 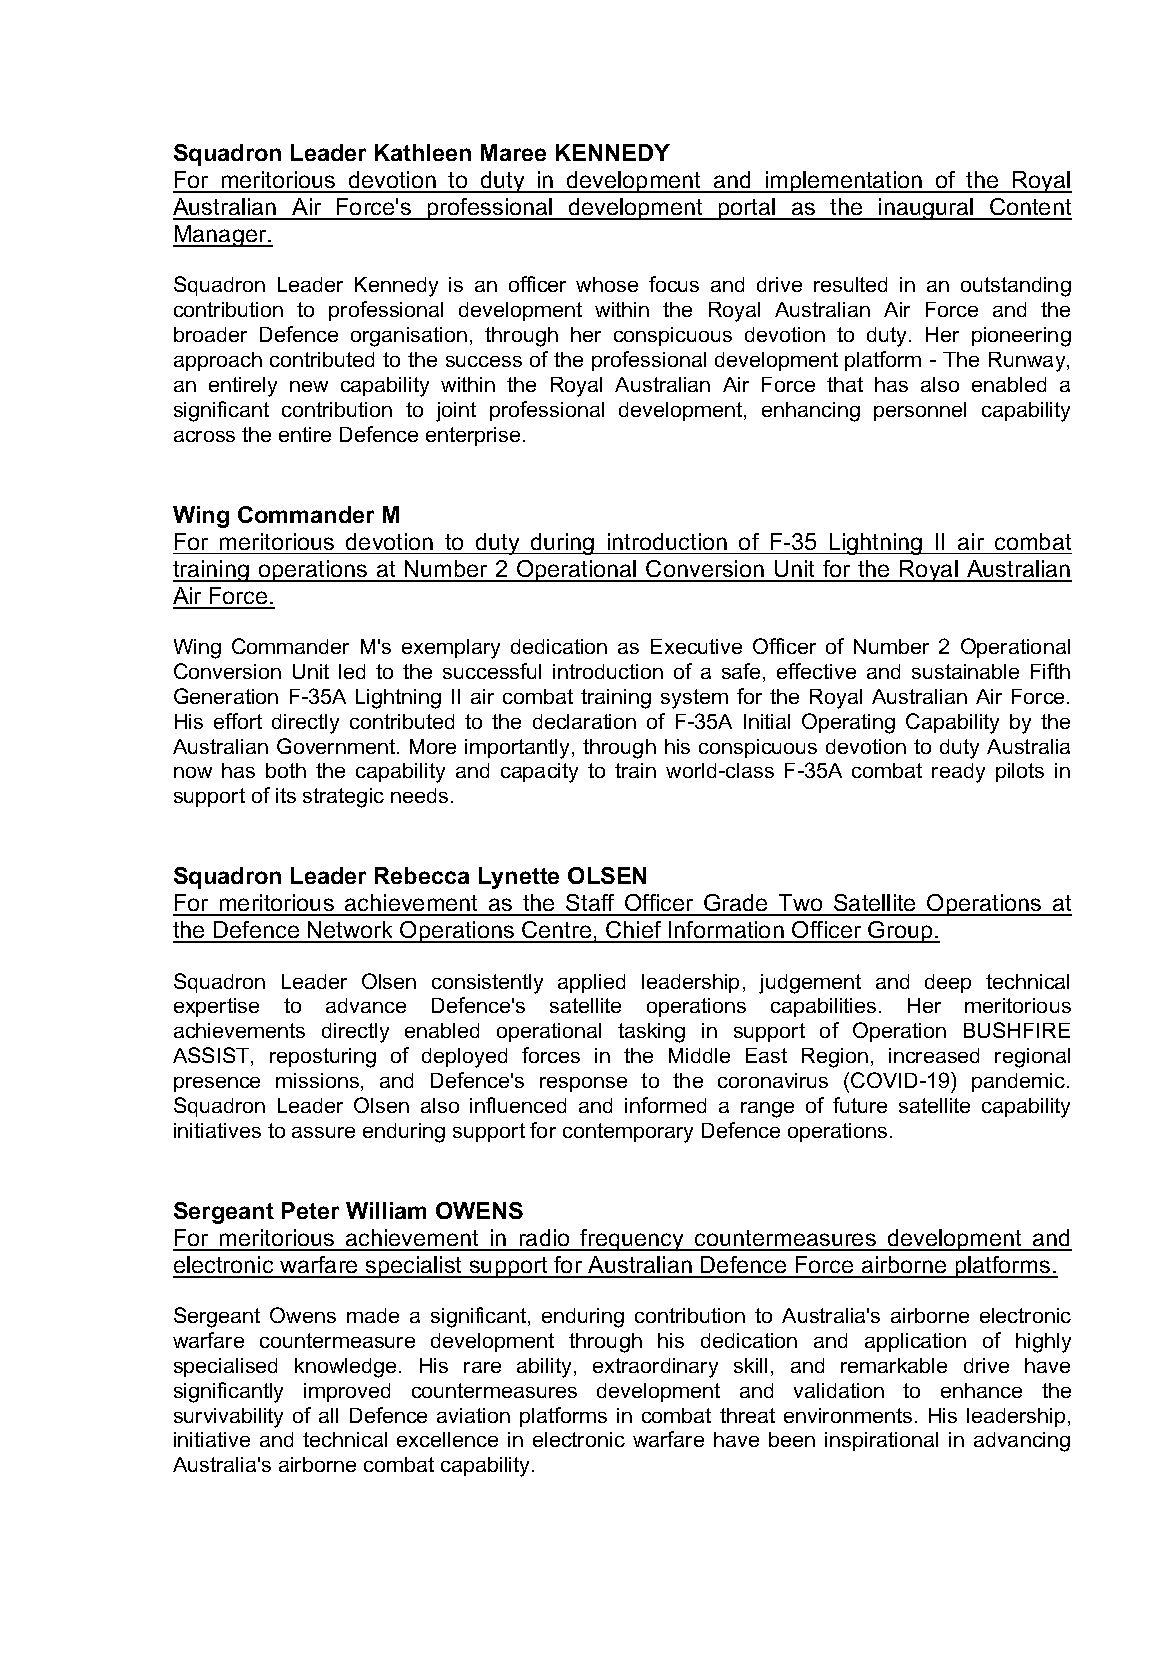 I want to click on enterprise, so click(x=473, y=436).
